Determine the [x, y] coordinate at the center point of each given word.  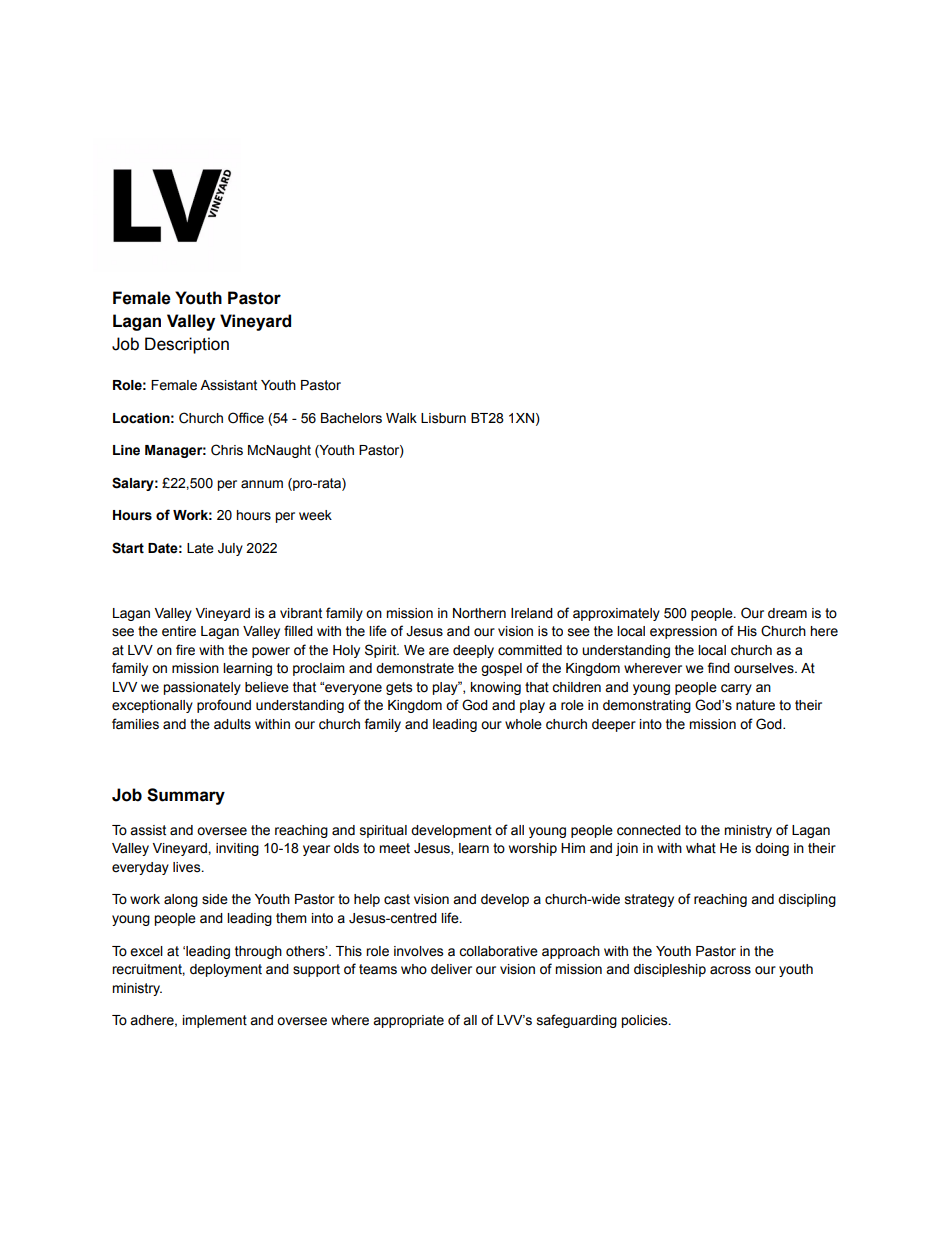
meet [394, 848]
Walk [401, 418]
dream [787, 613]
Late [200, 548]
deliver [451, 969]
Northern [479, 613]
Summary [186, 796]
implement [215, 1021]
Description [187, 345]
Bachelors [351, 418]
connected [649, 830]
